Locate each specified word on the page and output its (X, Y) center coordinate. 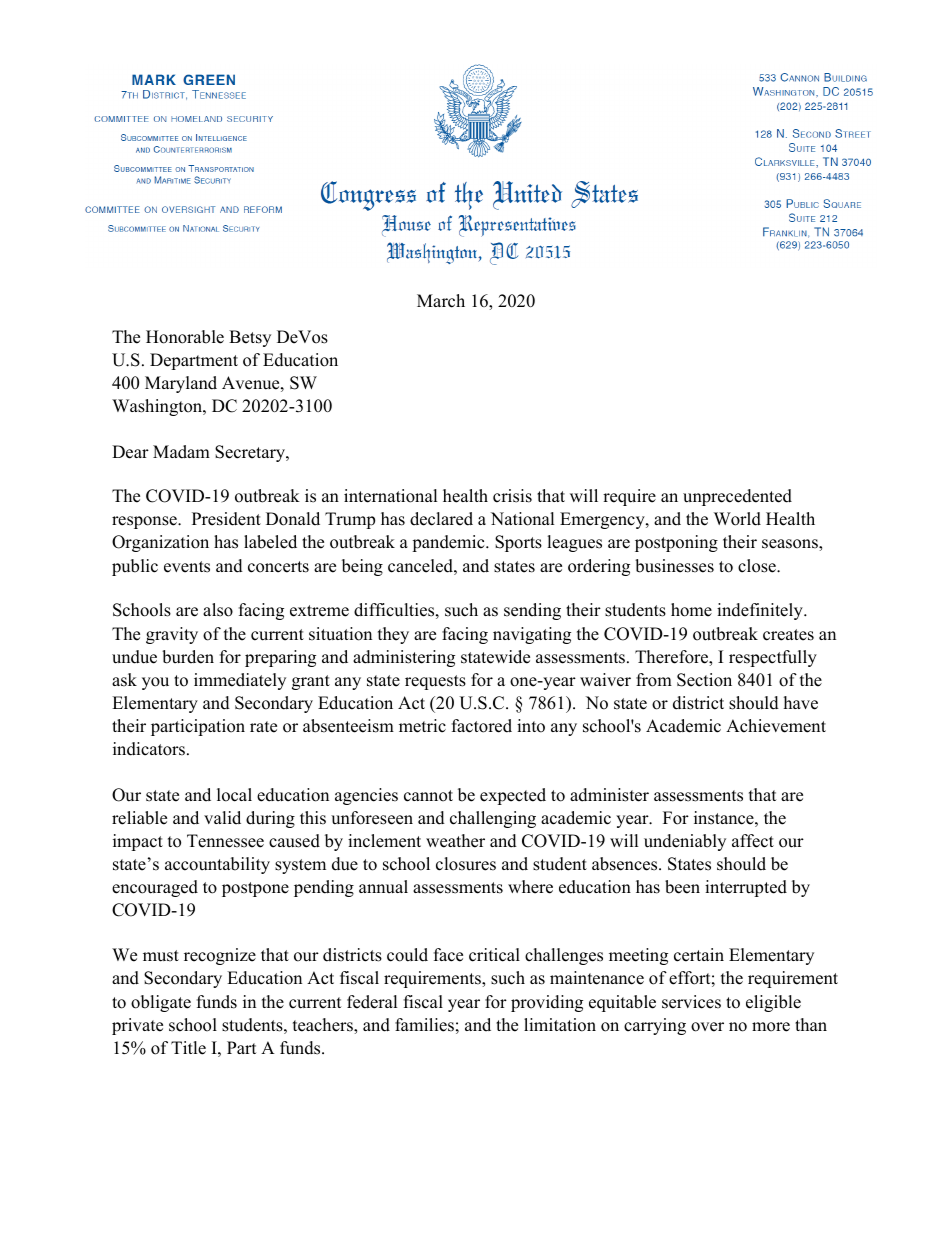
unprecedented (737, 497)
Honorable (185, 337)
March (441, 301)
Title (188, 1048)
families (424, 1025)
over (707, 1027)
